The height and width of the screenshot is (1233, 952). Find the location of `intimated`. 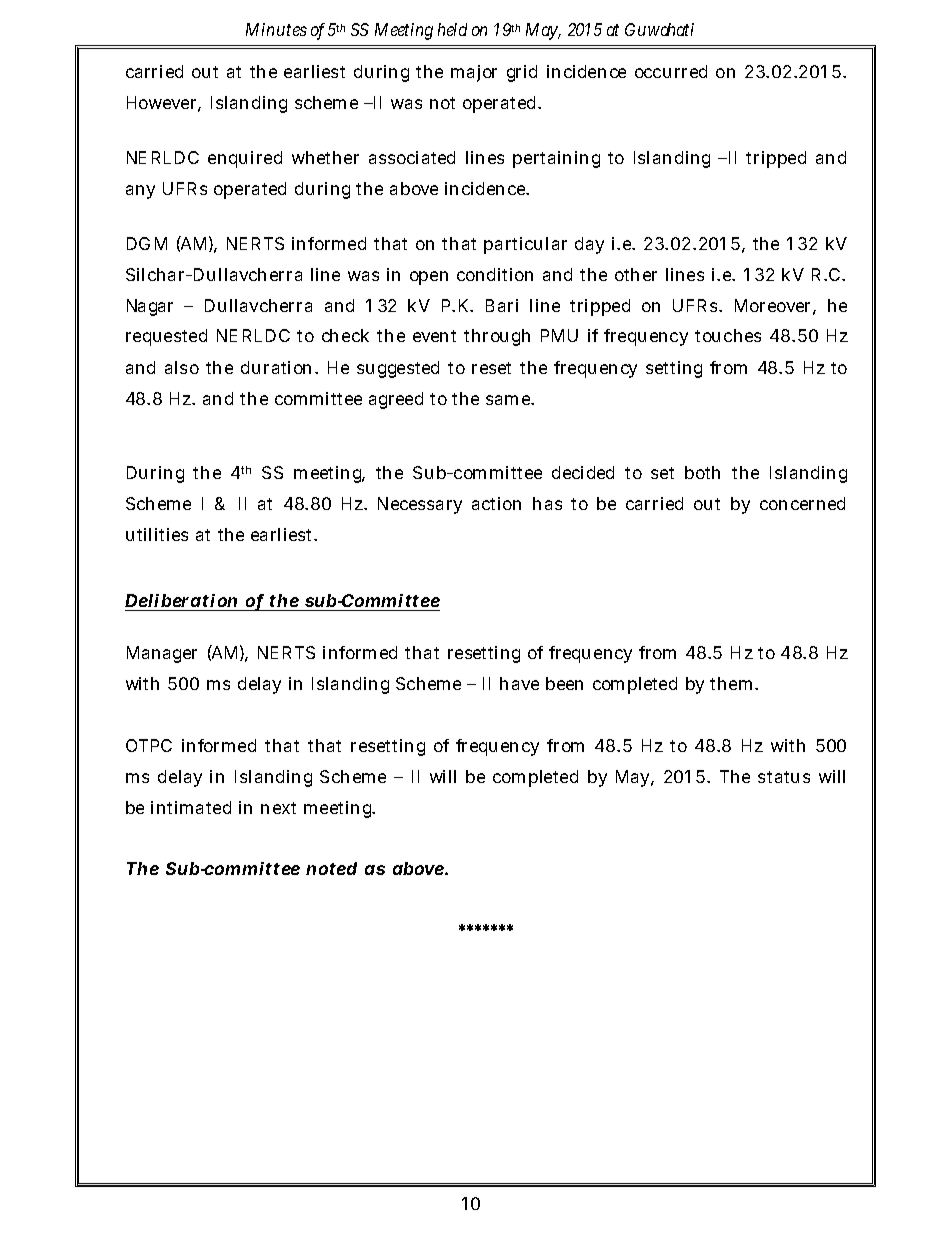

intimated is located at coordinates (191, 807).
